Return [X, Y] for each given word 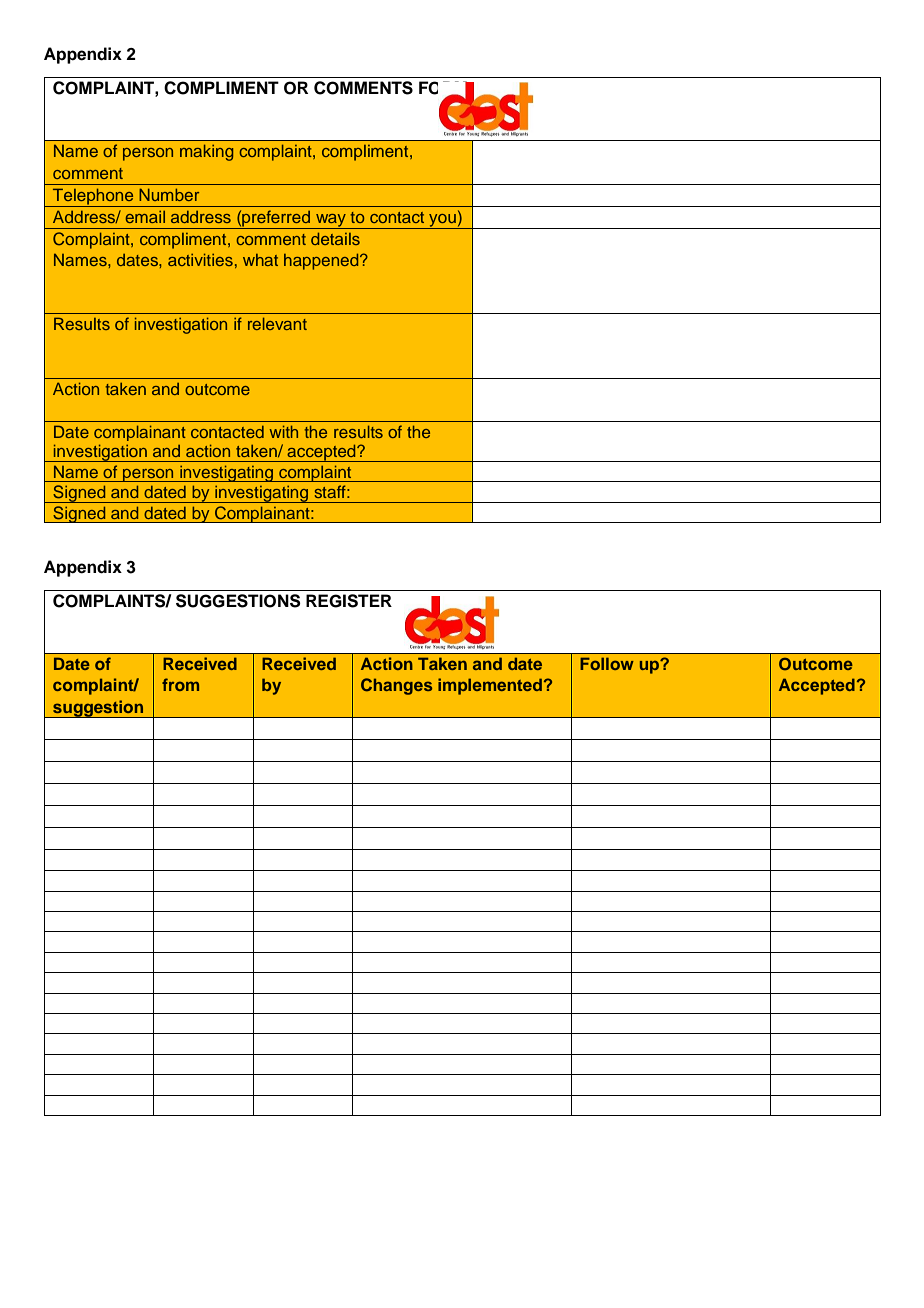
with [283, 432]
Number [169, 194]
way [331, 221]
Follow [607, 663]
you [442, 221]
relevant [277, 324]
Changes [396, 686]
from [180, 684]
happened [322, 262]
